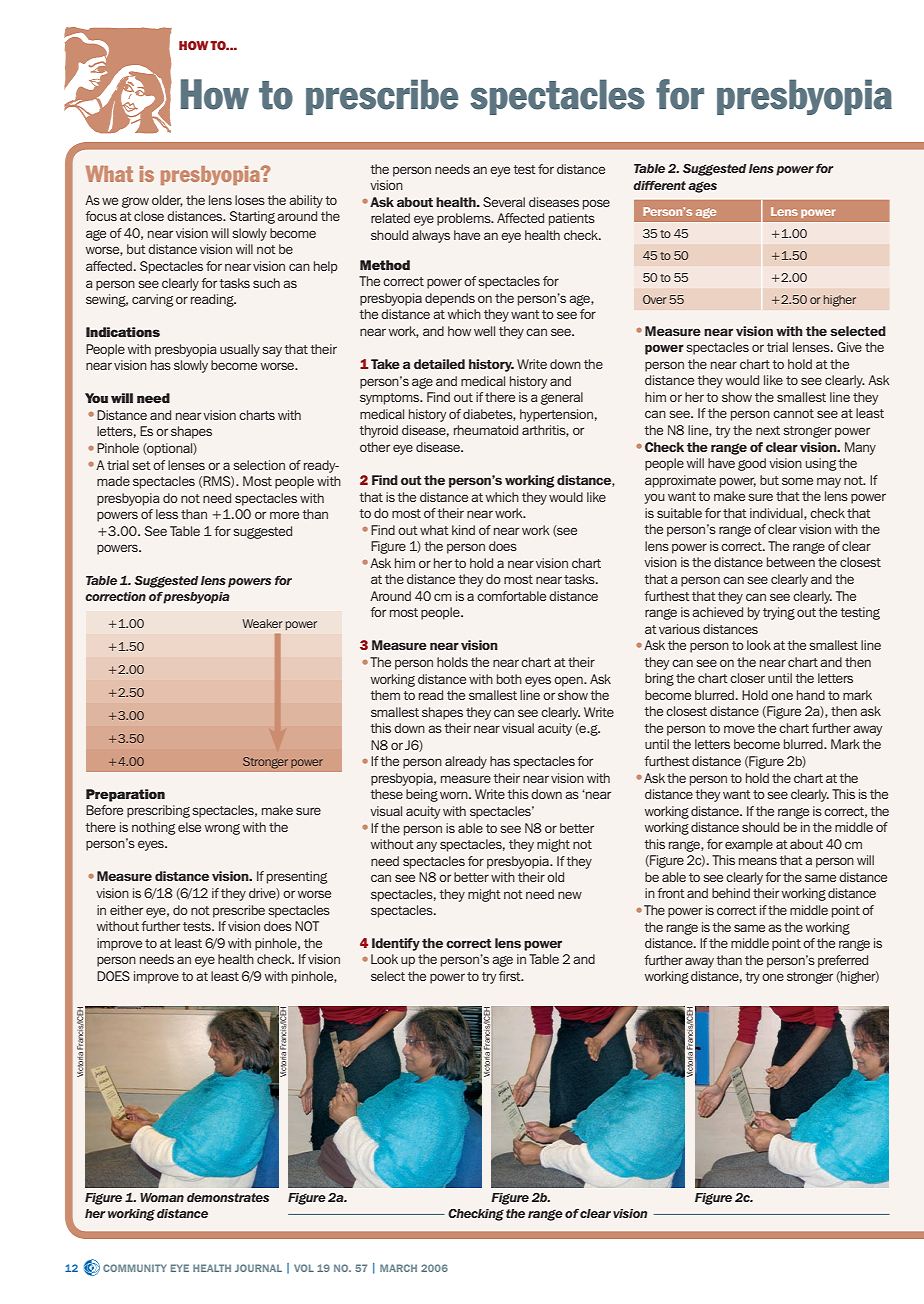  Describe the element at coordinates (465, 219) in the screenshot. I see `problems` at that location.
